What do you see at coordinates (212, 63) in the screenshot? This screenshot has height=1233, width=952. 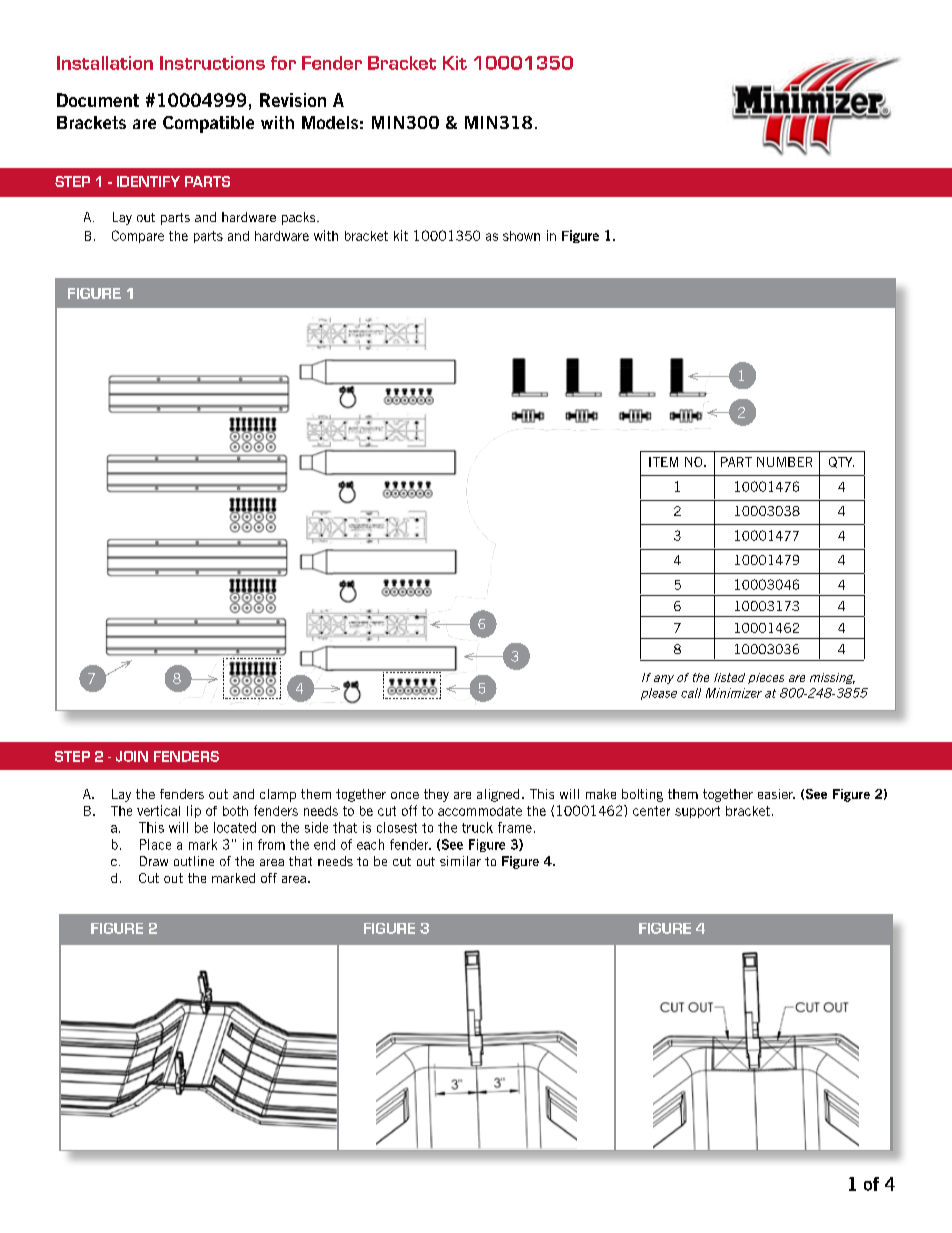 I see `Instructions` at bounding box center [212, 63].
